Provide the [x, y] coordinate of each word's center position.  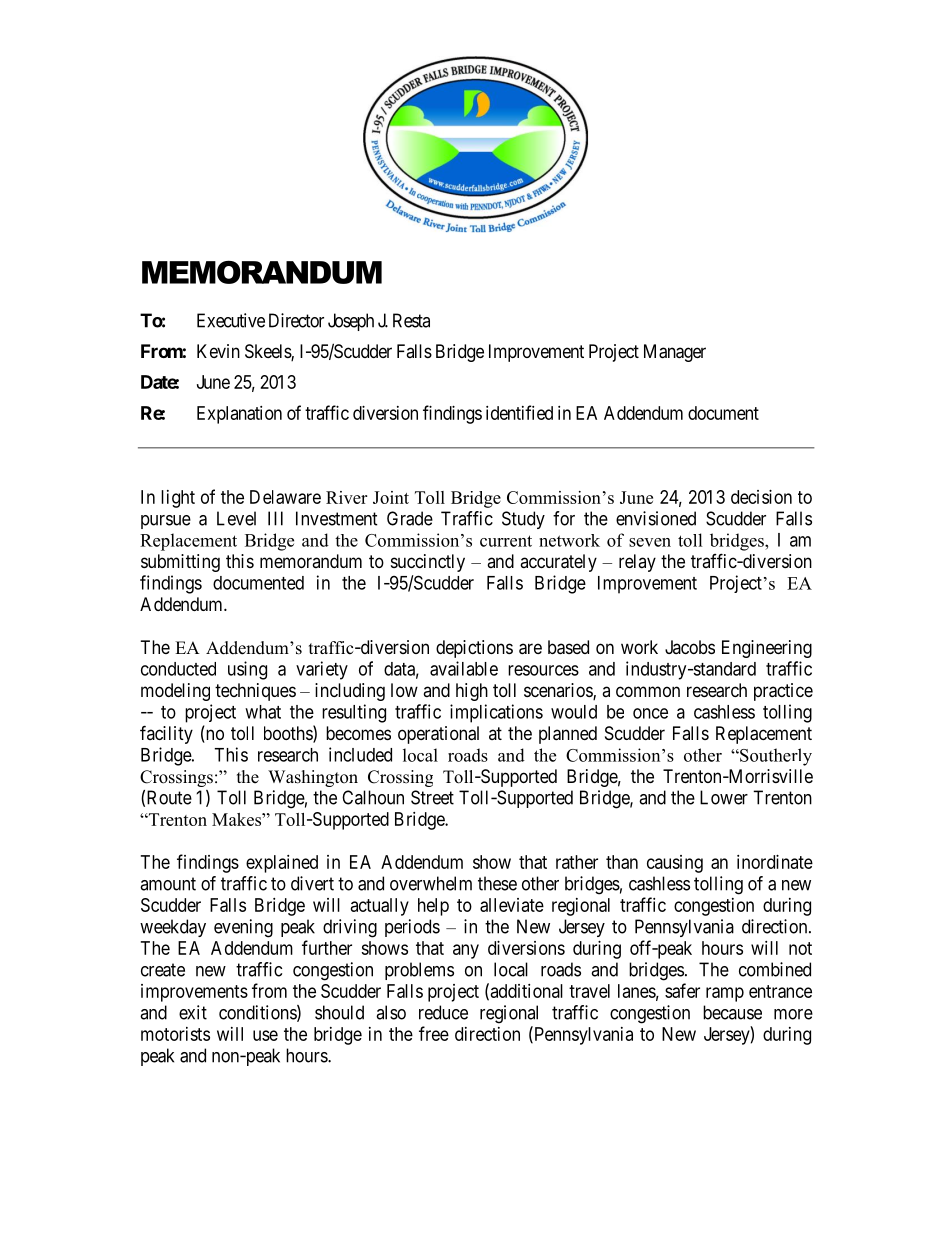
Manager [675, 353]
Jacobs [690, 647]
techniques [255, 692]
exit [193, 1012]
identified [519, 412]
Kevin [218, 351]
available [464, 668]
